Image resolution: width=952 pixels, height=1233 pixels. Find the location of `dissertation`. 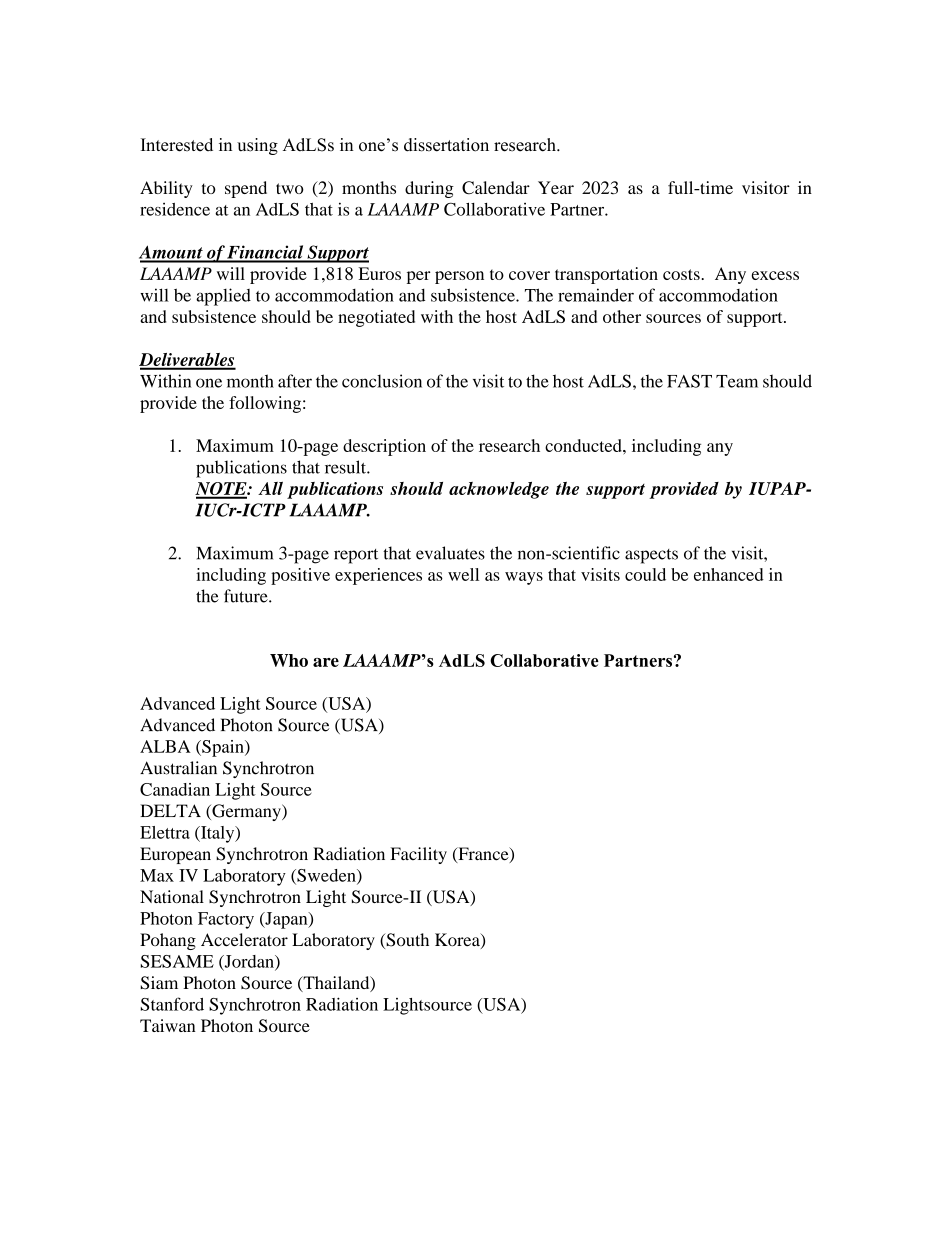

dissertation is located at coordinates (446, 145).
